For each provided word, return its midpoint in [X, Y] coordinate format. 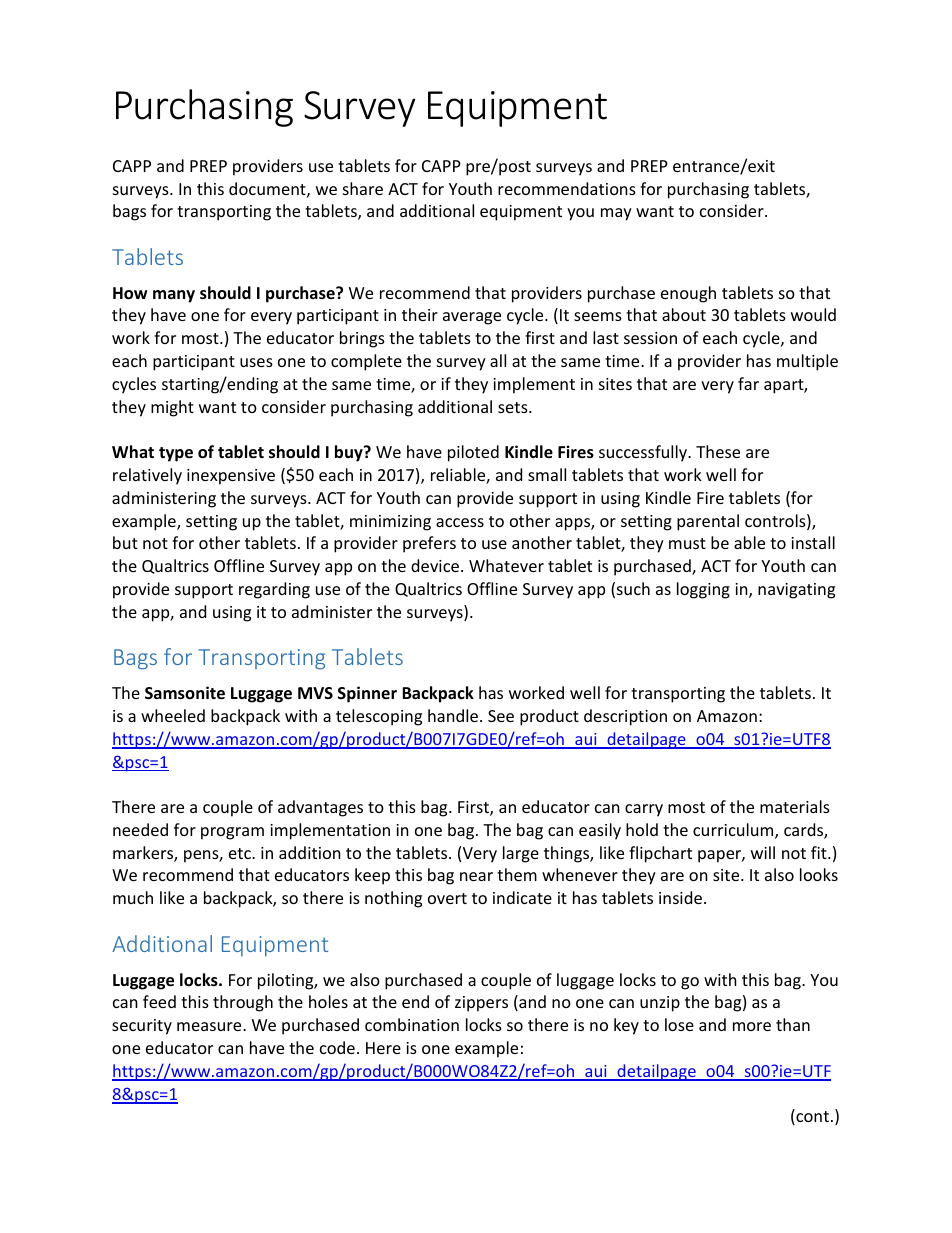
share [363, 188]
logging [703, 590]
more [752, 1026]
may [616, 214]
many [174, 296]
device [435, 565]
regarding [274, 590]
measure [210, 1026]
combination [412, 1024]
